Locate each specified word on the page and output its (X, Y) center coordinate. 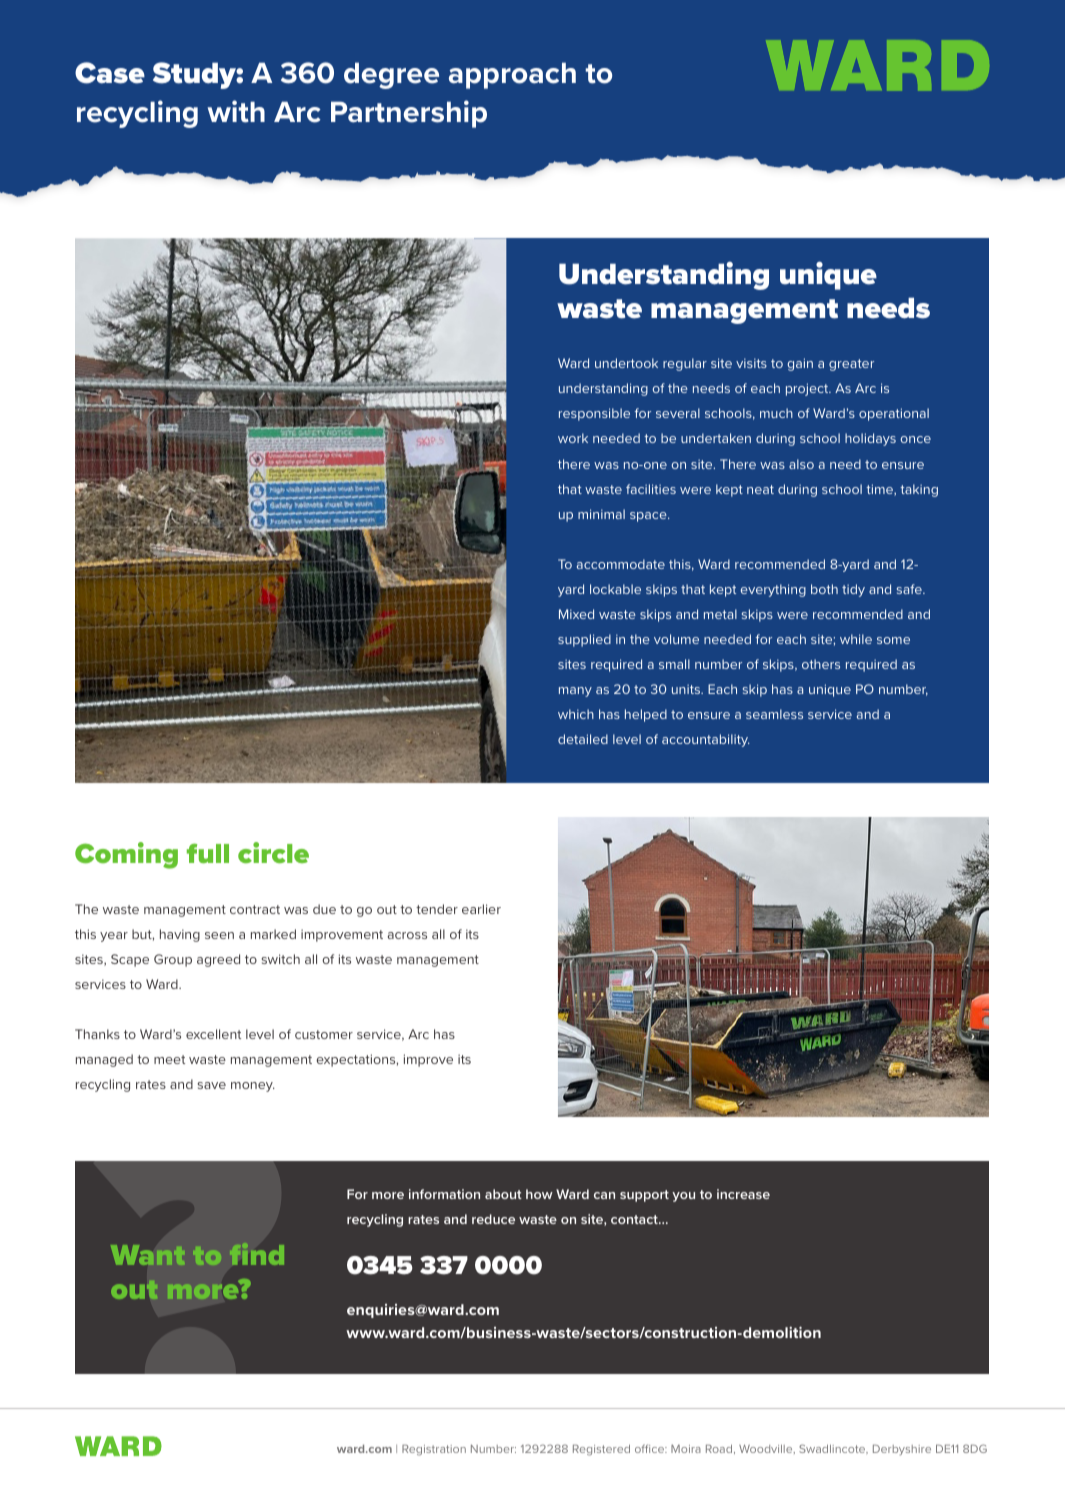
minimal (601, 514)
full (208, 853)
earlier (481, 909)
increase (743, 1194)
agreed (218, 960)
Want (148, 1255)
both (824, 589)
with (236, 111)
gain (800, 364)
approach (512, 75)
